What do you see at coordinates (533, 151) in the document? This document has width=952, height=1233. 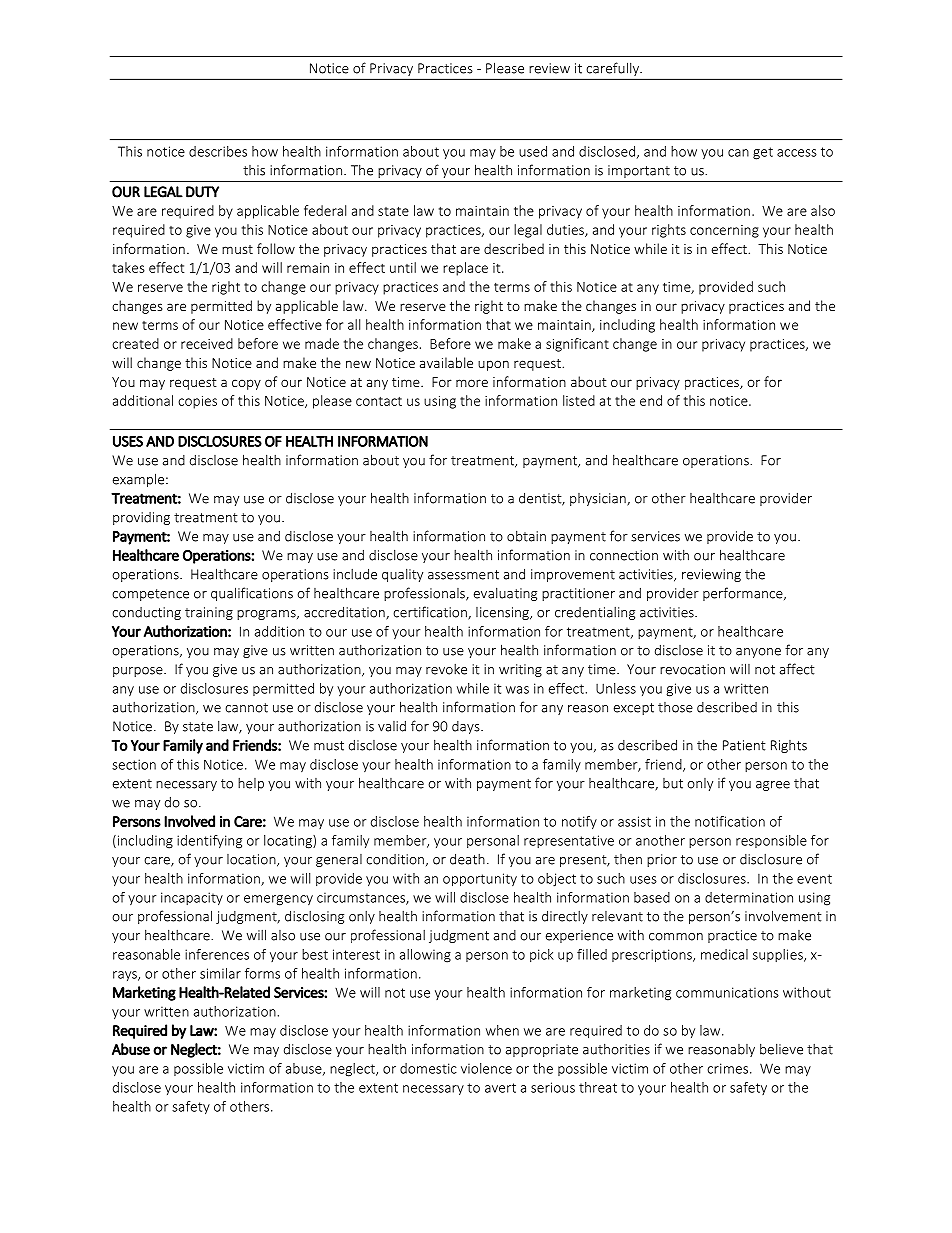 I see `used` at bounding box center [533, 151].
